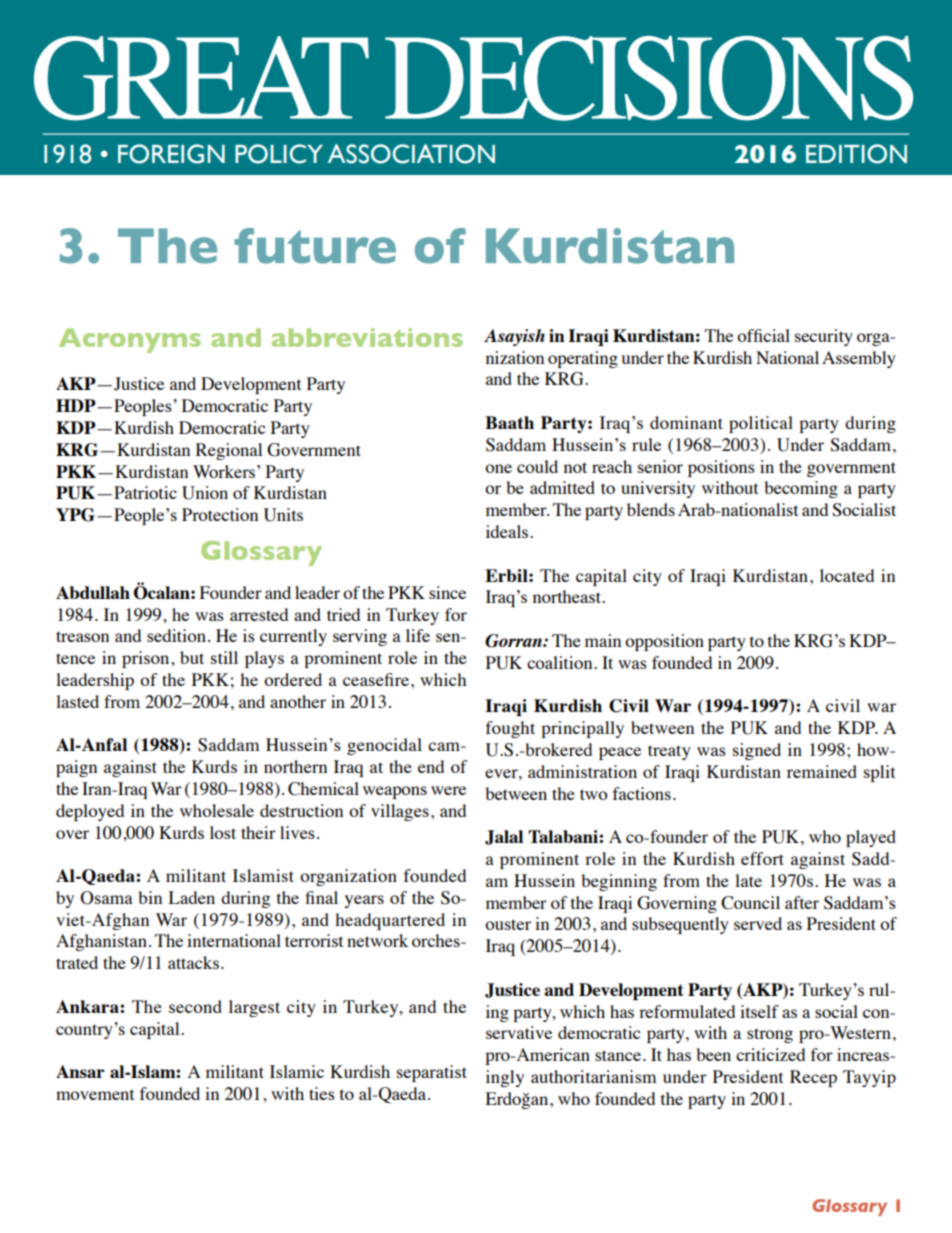 This document has height=1233, width=952. I want to click on GREAT, so click(201, 78).
